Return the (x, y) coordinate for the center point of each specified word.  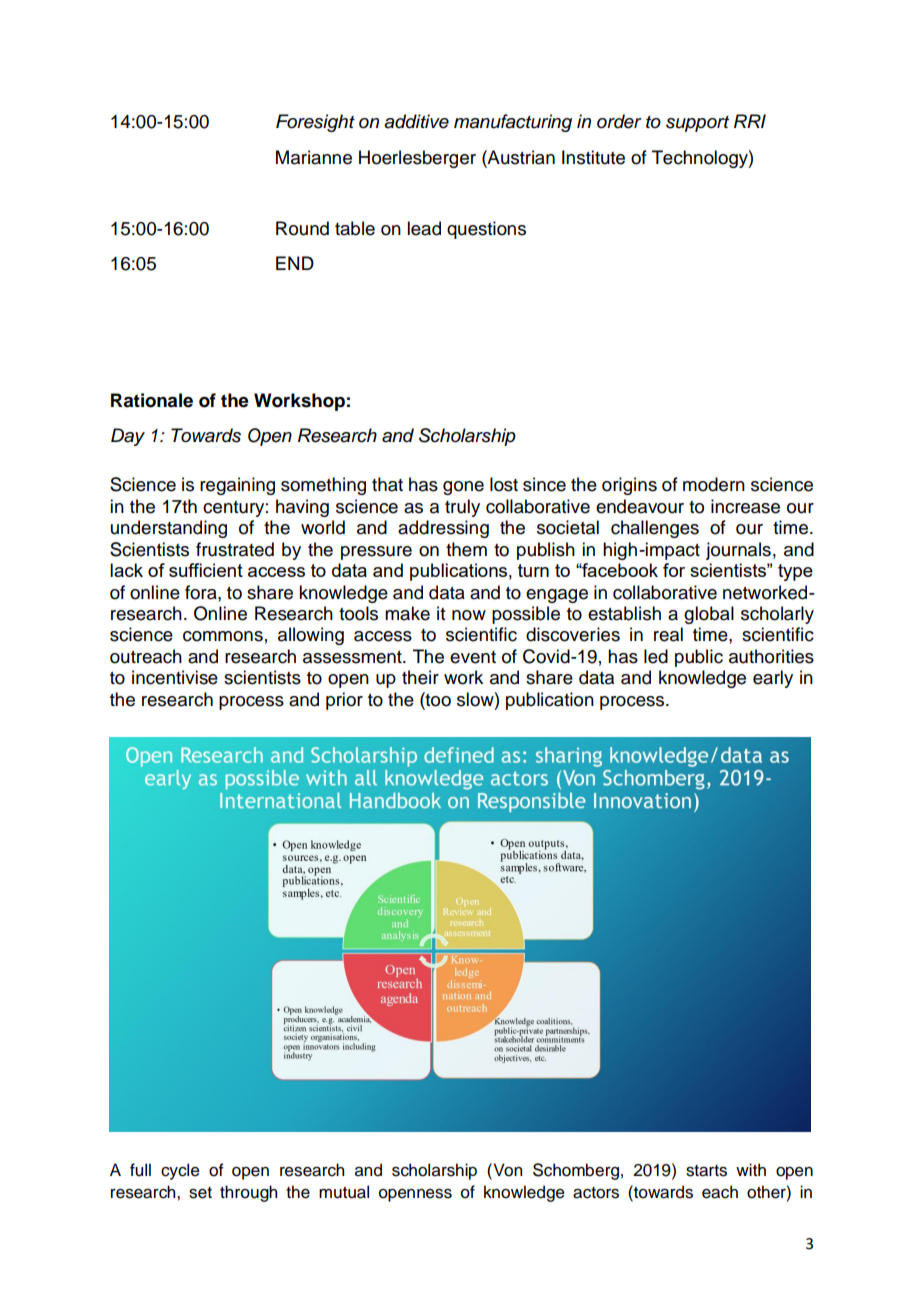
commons (223, 636)
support (697, 124)
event (473, 657)
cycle (180, 1171)
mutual (344, 1192)
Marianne (314, 157)
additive (416, 121)
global (709, 615)
